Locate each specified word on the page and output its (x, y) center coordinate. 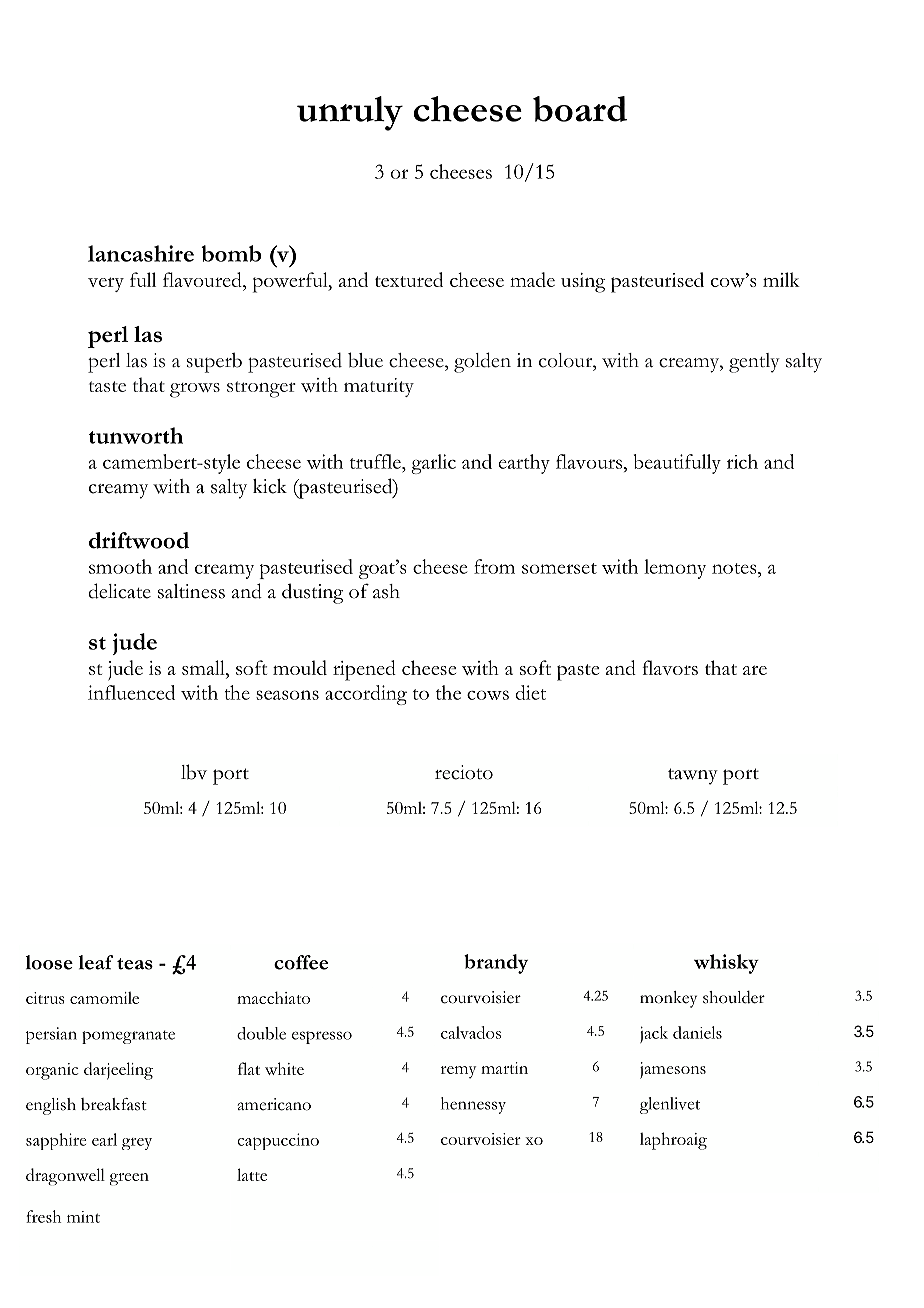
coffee (301, 962)
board (580, 109)
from (494, 566)
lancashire (141, 253)
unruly (350, 113)
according (366, 695)
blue (365, 360)
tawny (693, 776)
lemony (675, 569)
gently (754, 363)
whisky (726, 964)
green (129, 1179)
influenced (131, 692)
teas (135, 964)
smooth (120, 566)
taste (107, 386)
